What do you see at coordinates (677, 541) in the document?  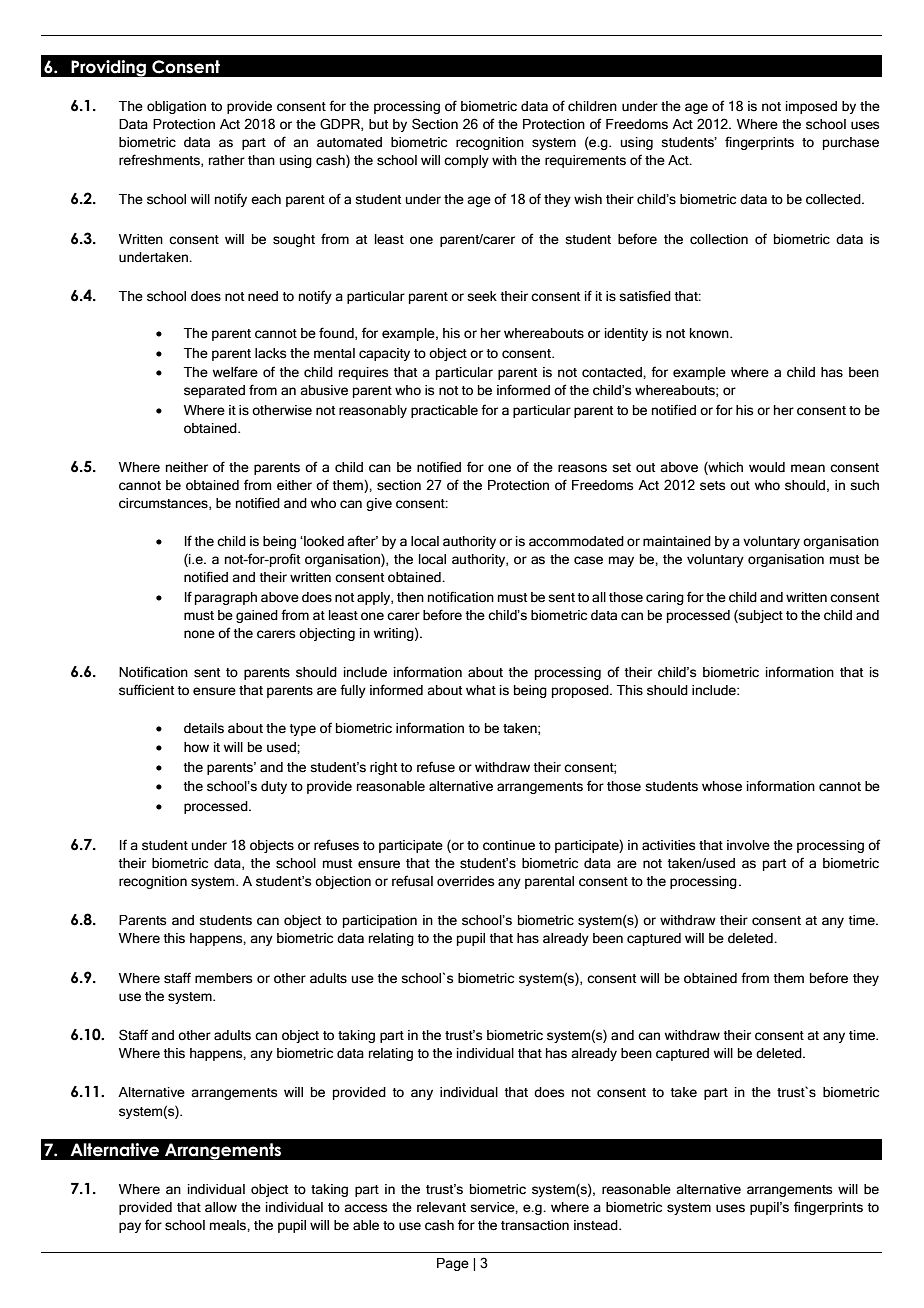 I see `maintained` at bounding box center [677, 541].
